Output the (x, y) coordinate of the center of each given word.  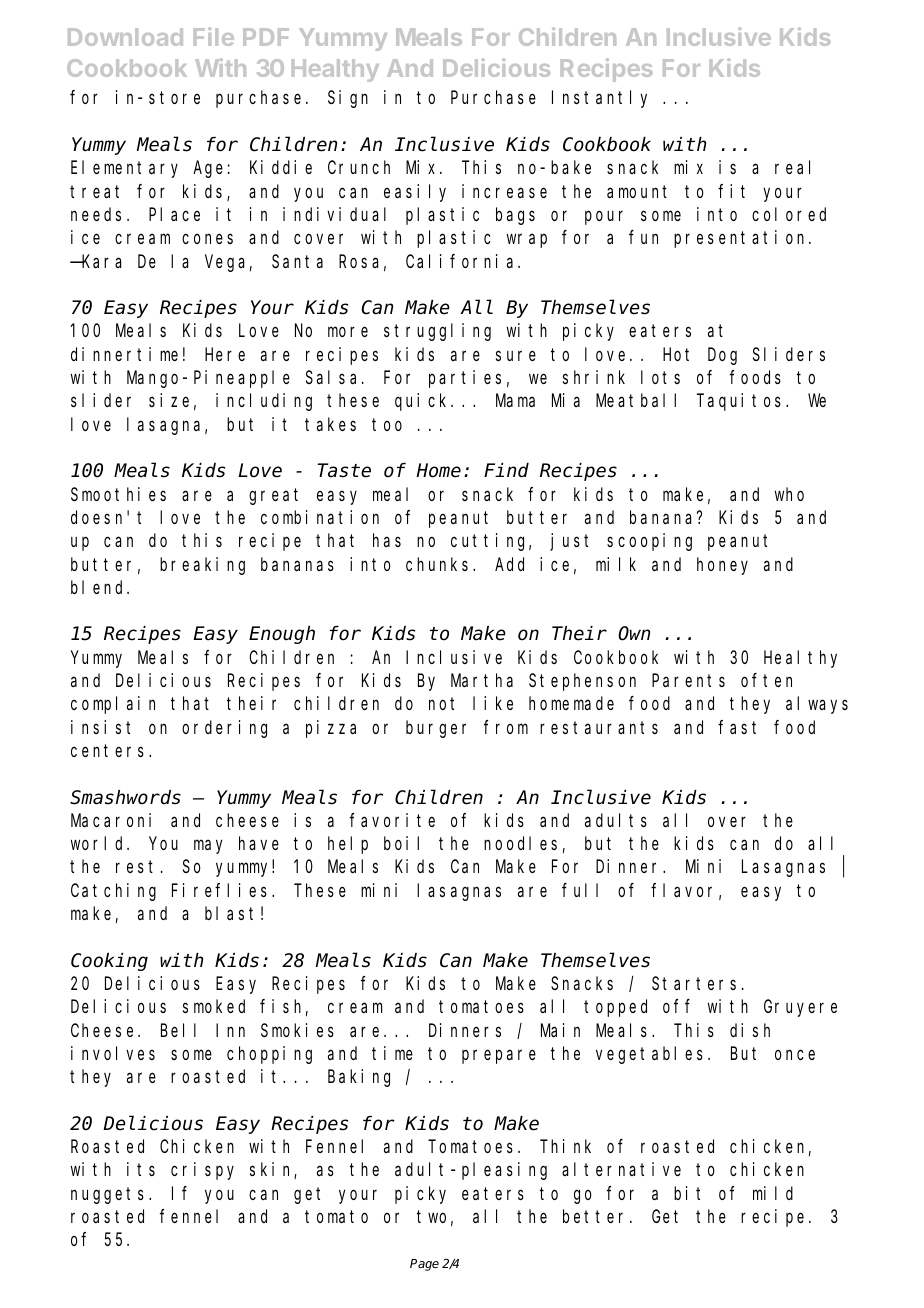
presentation (742, 239)
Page (424, 1265)
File (214, 36)
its (141, 1169)
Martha (482, 680)
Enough (282, 635)
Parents (688, 681)
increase (504, 191)
